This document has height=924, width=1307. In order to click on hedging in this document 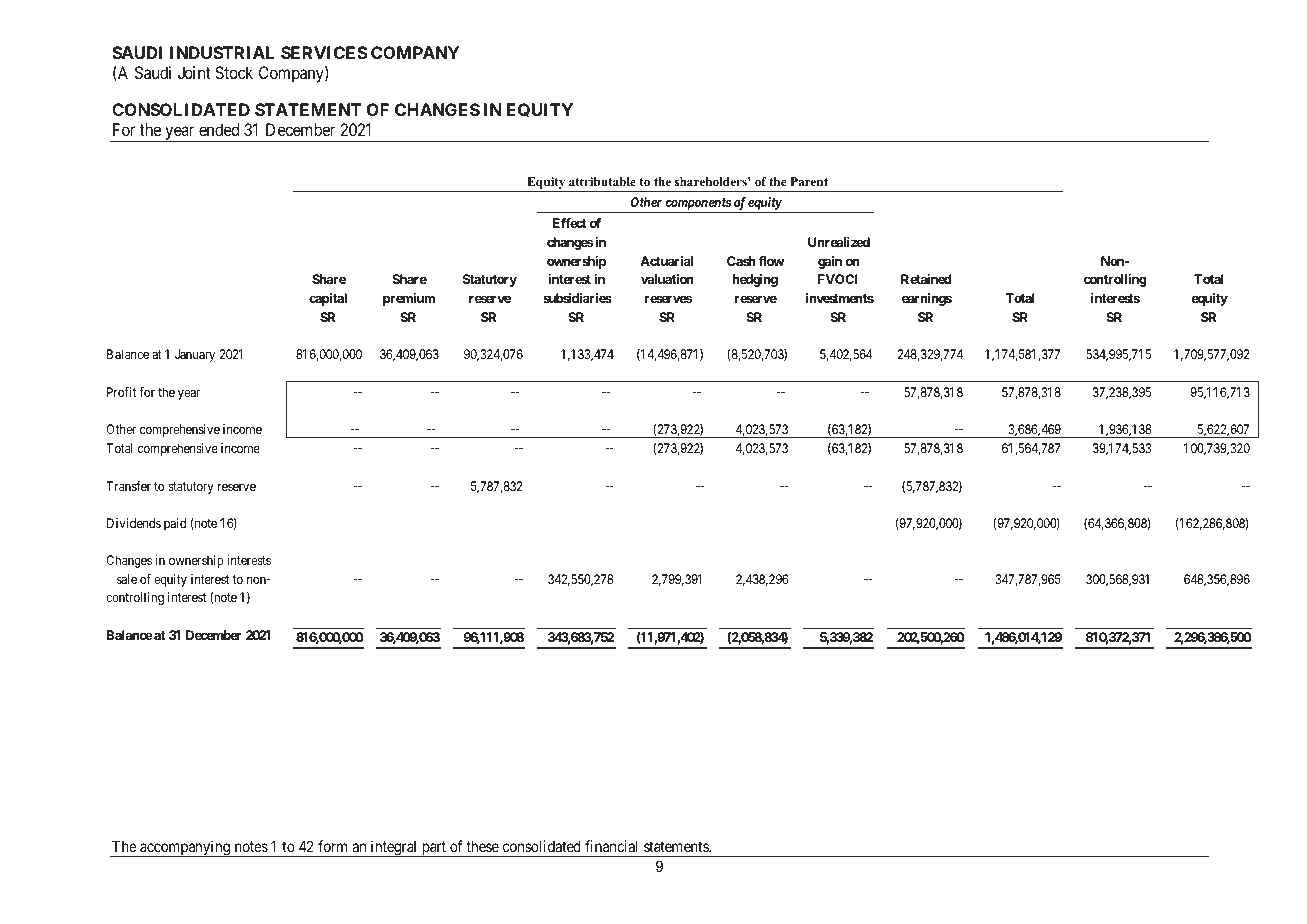, I will do `click(755, 280)`.
